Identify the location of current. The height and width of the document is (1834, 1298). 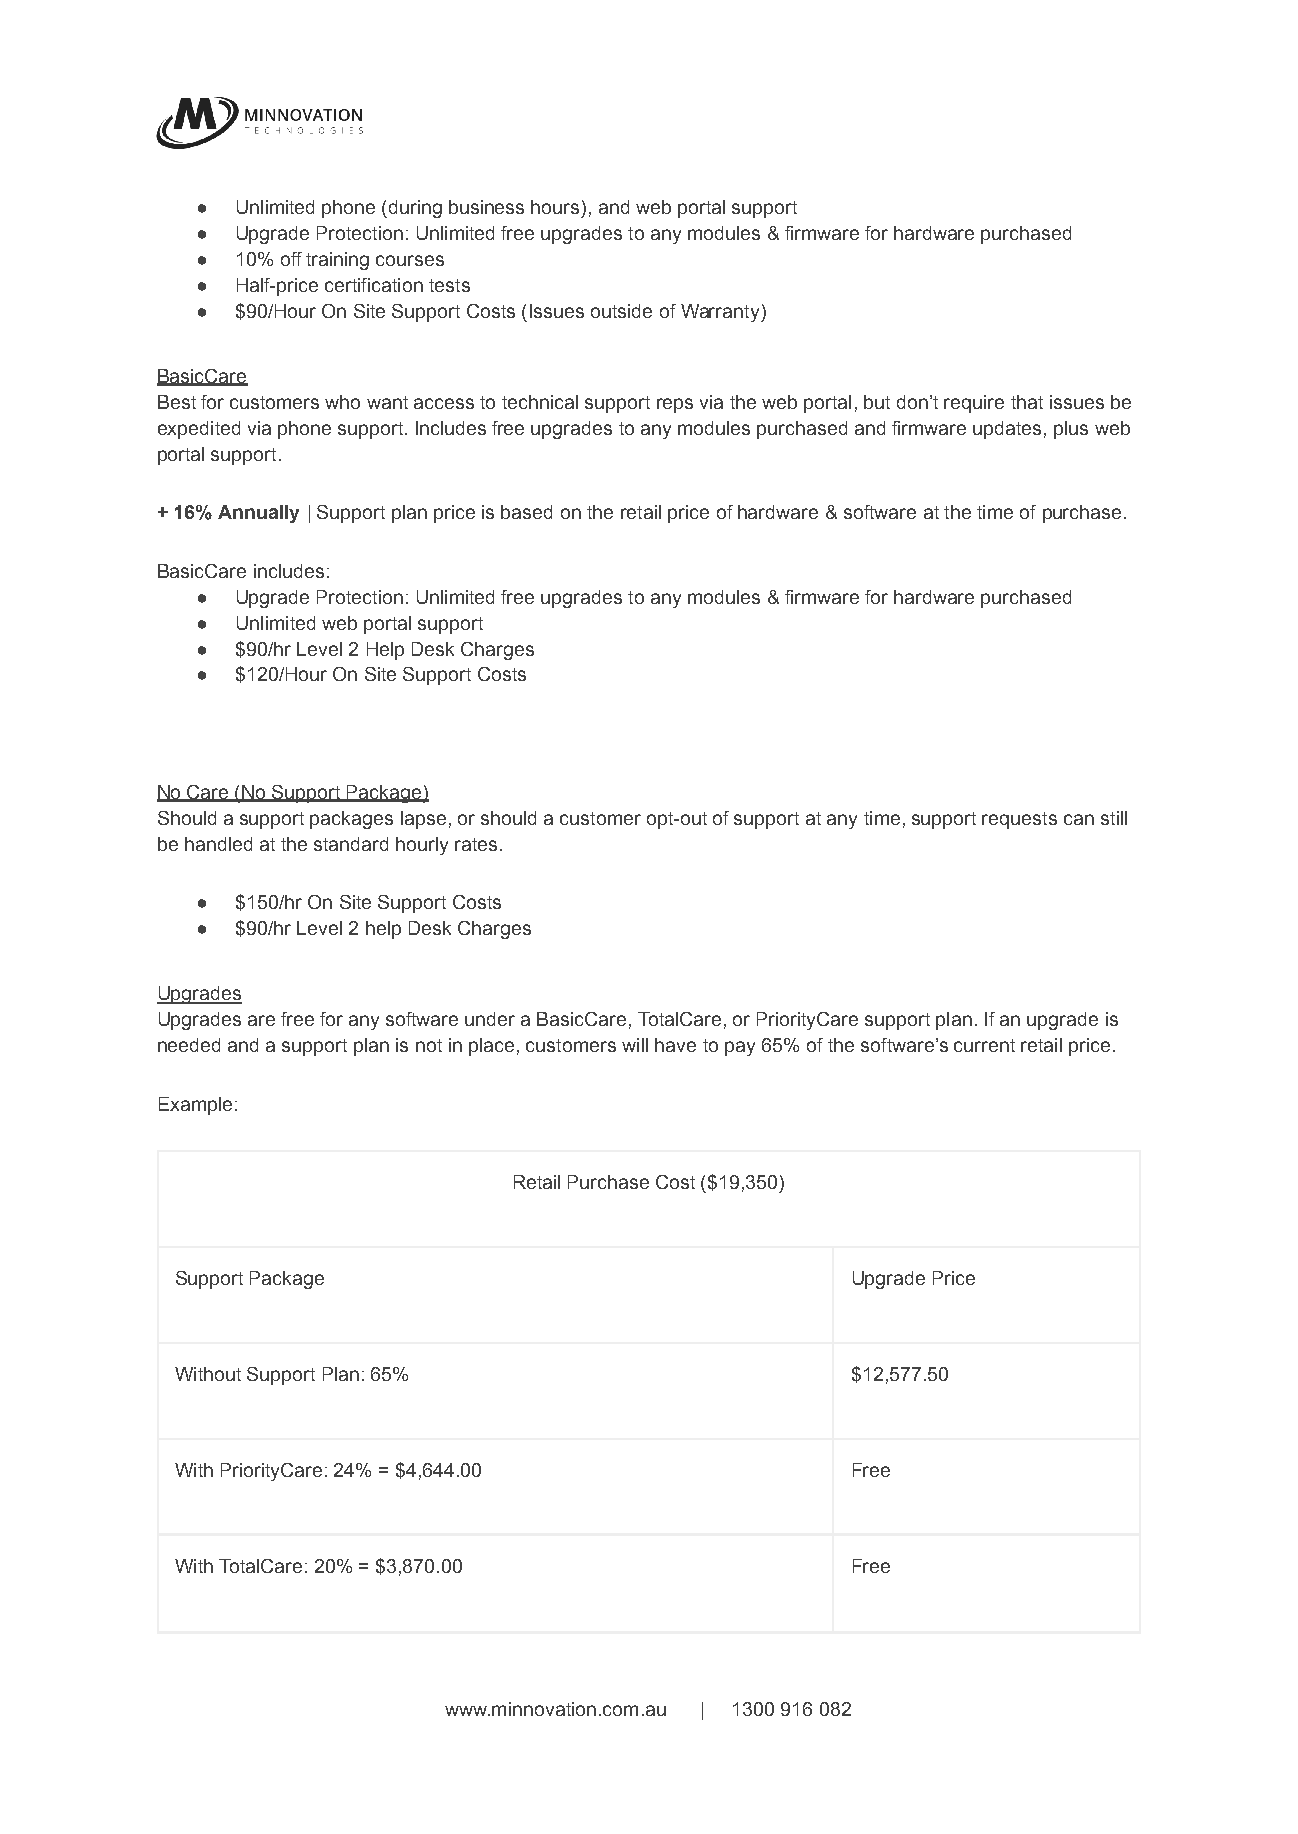
(984, 1045).
